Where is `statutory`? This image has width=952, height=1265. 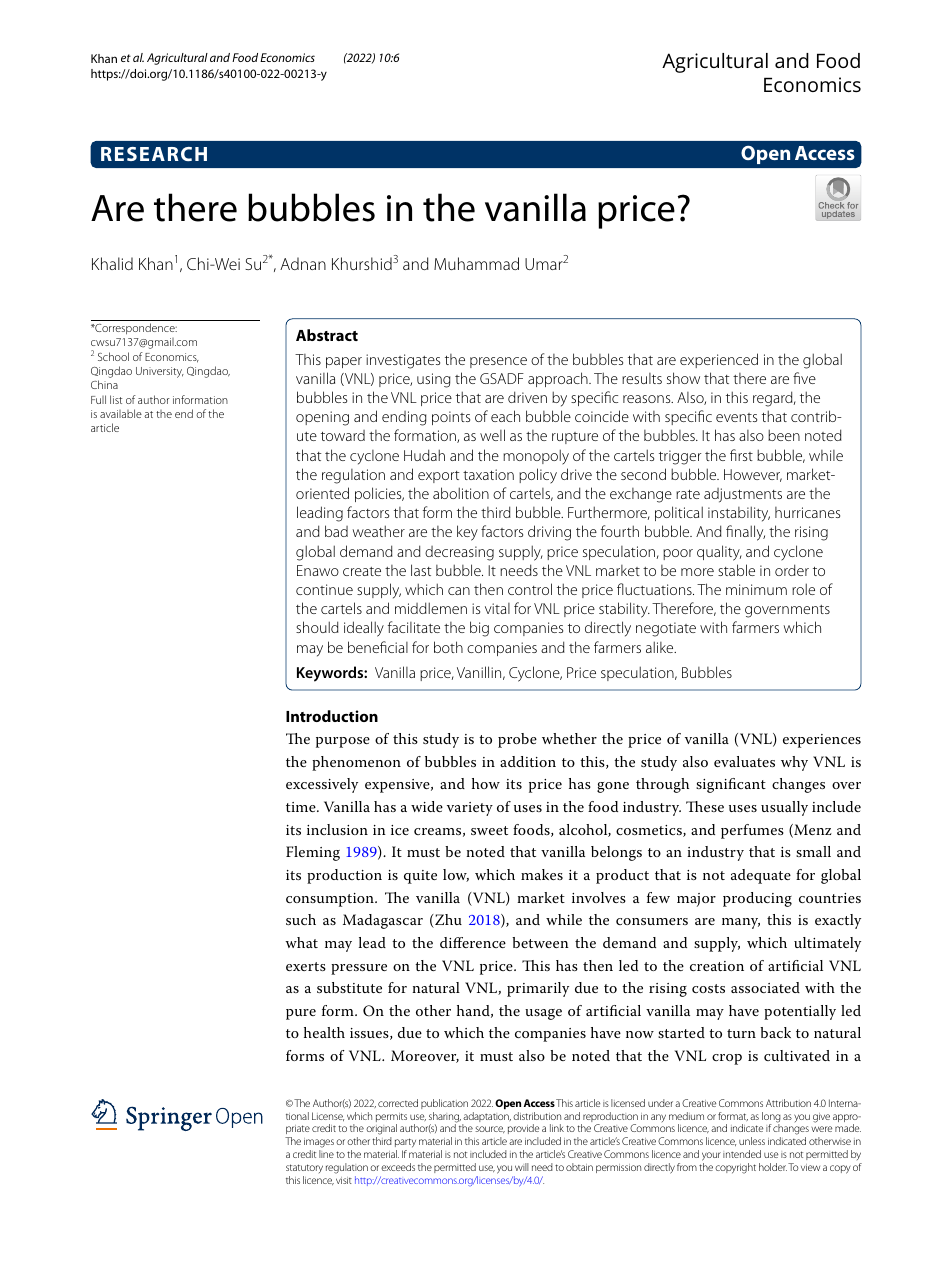
statutory is located at coordinates (304, 1168).
